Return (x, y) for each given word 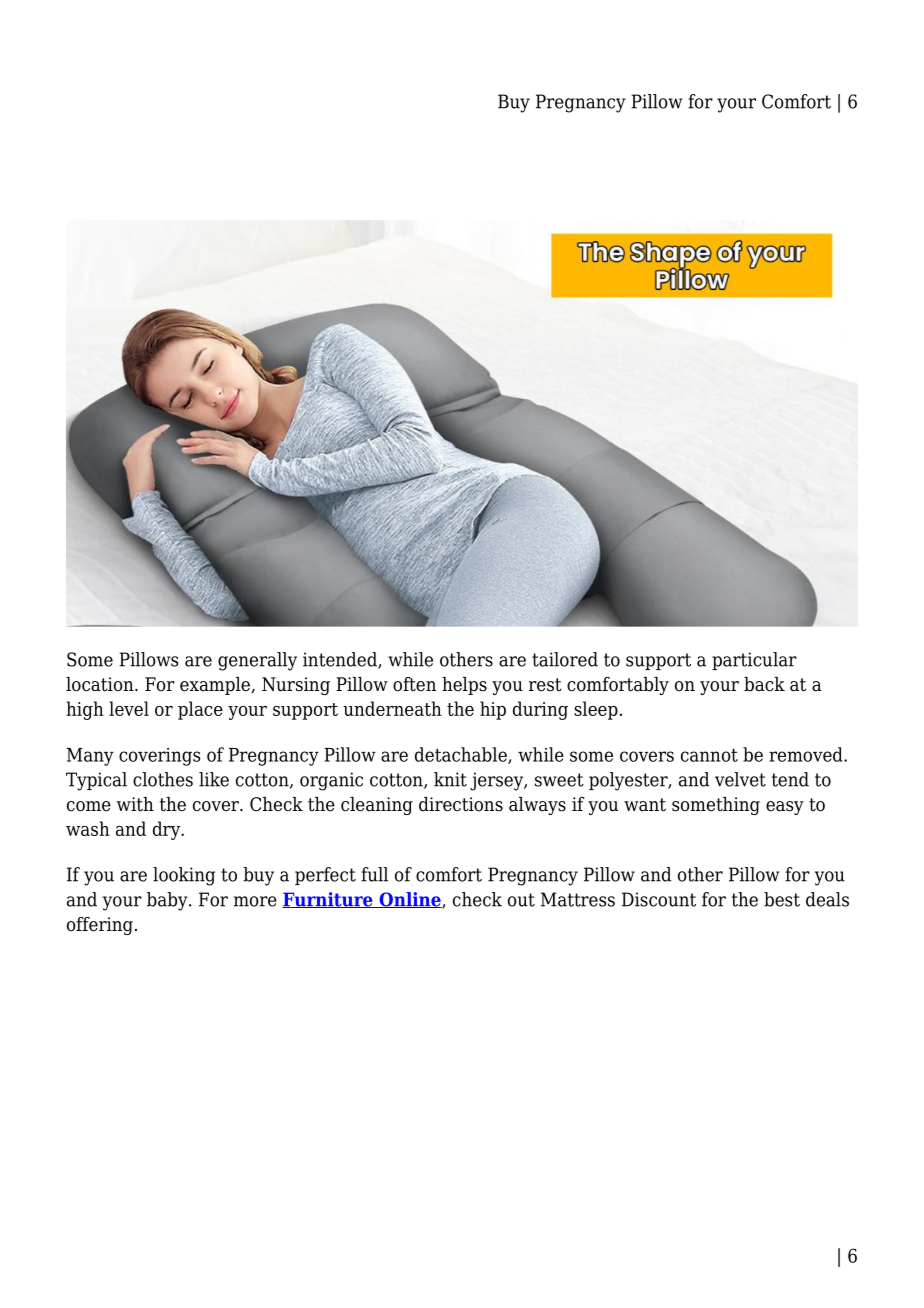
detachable (462, 755)
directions (461, 804)
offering (100, 926)
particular (754, 661)
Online (410, 900)
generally (257, 661)
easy (785, 808)
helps (464, 686)
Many (90, 757)
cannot (709, 755)
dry (168, 830)
